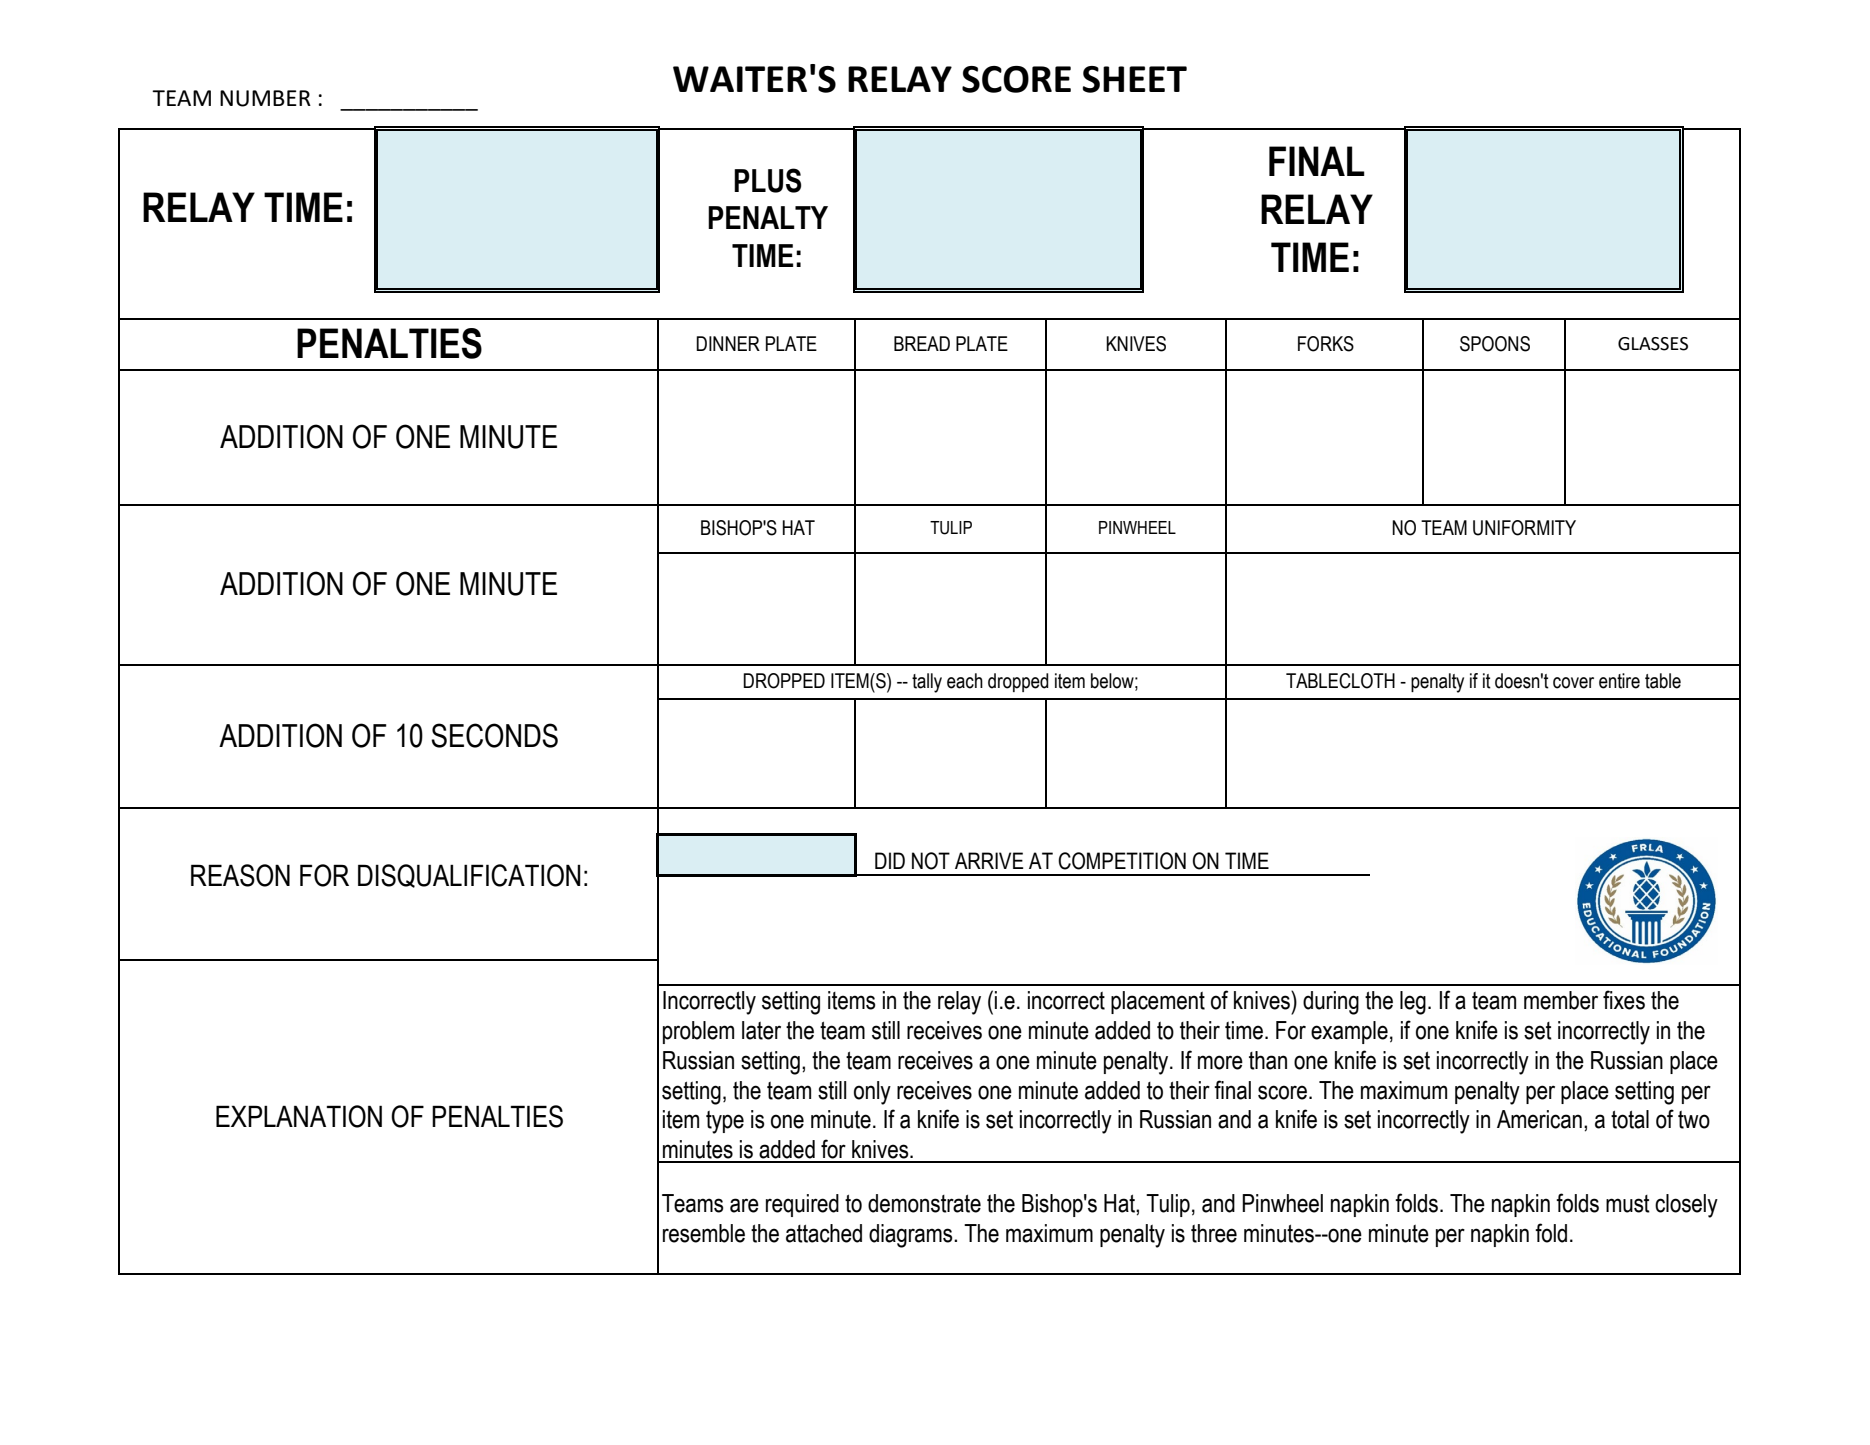  What do you see at coordinates (1573, 683) in the image?
I see `cover` at bounding box center [1573, 683].
